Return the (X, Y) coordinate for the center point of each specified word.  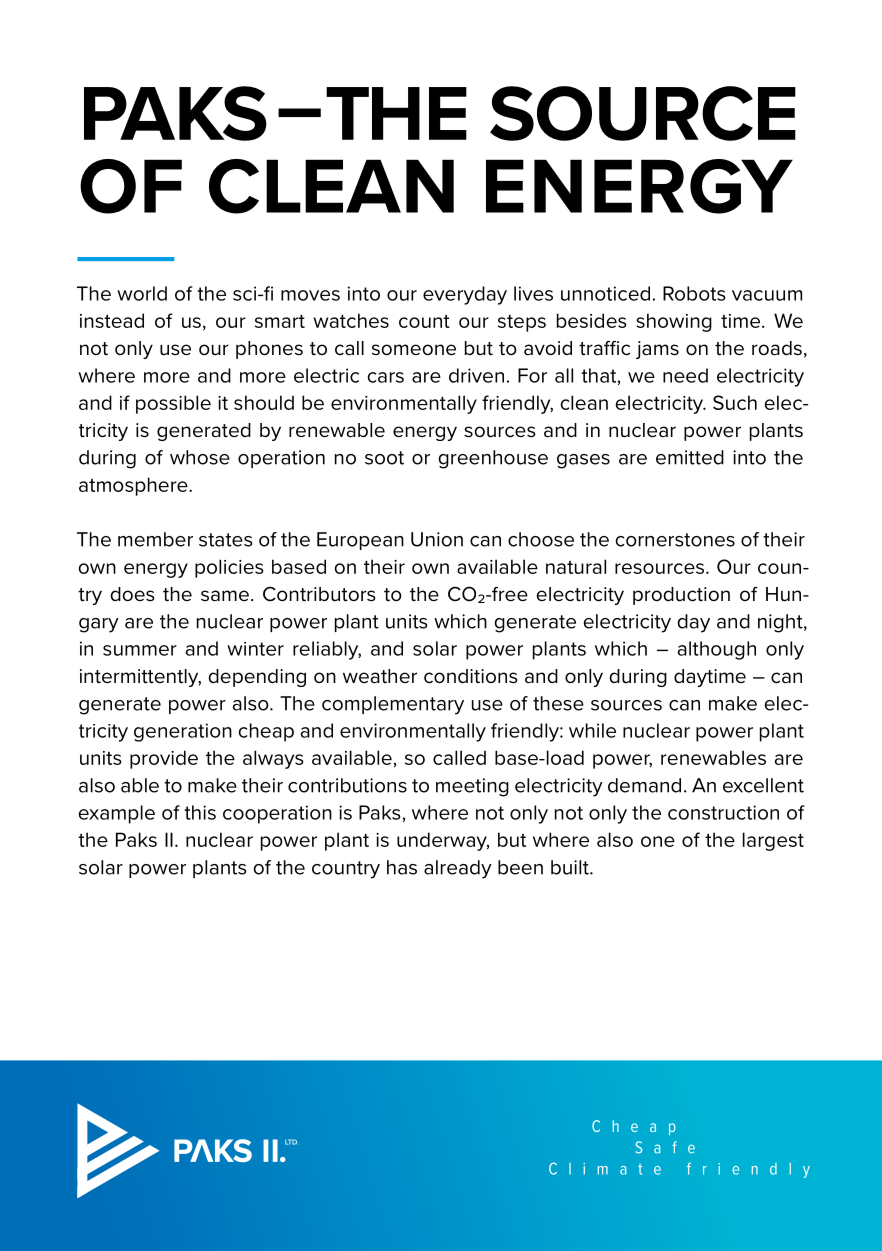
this (200, 812)
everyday (465, 295)
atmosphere (134, 486)
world (142, 293)
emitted (690, 457)
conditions (471, 676)
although (717, 650)
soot (384, 458)
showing (674, 322)
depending (257, 678)
